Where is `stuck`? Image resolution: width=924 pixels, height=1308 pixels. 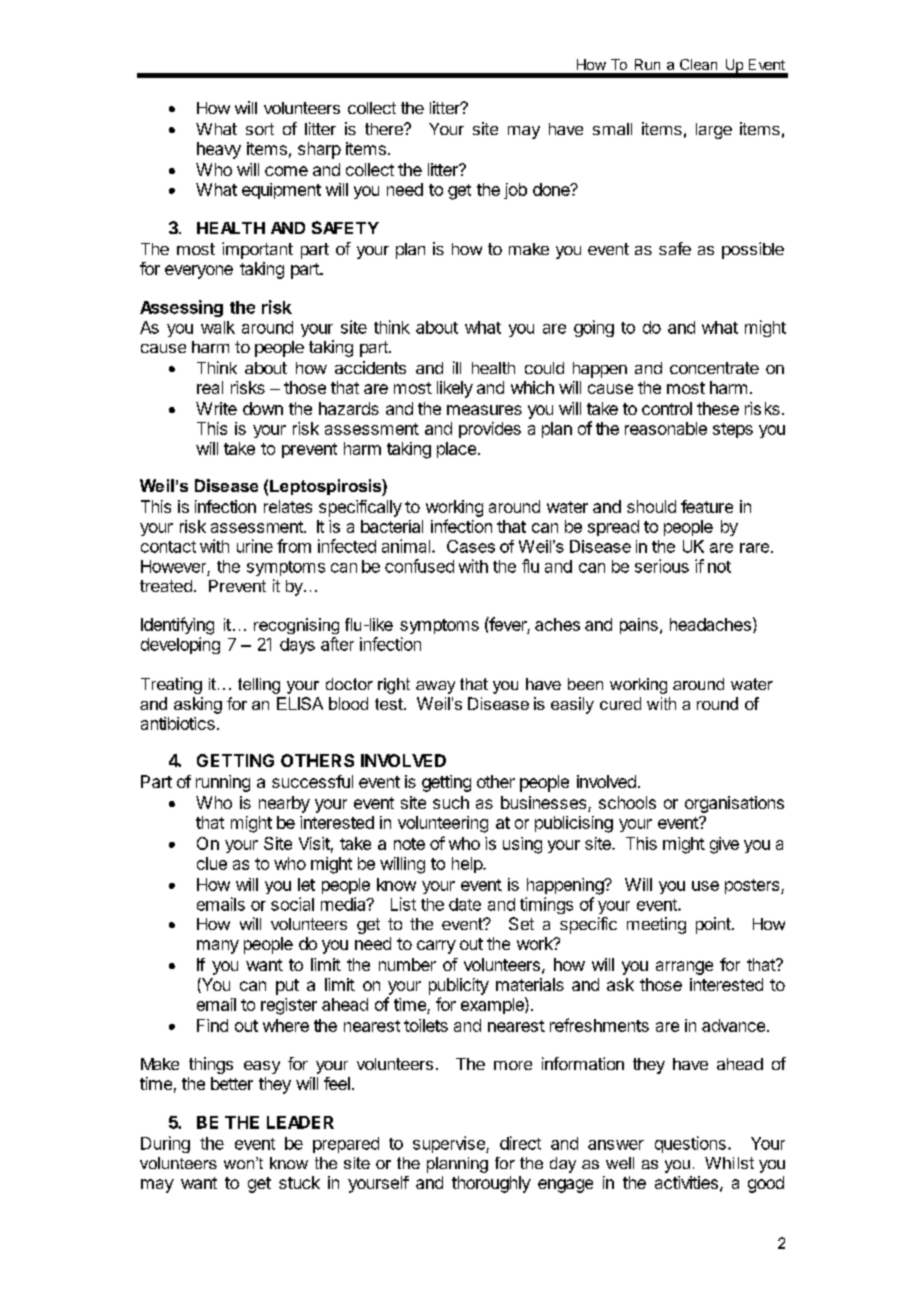
stuck is located at coordinates (299, 1182).
